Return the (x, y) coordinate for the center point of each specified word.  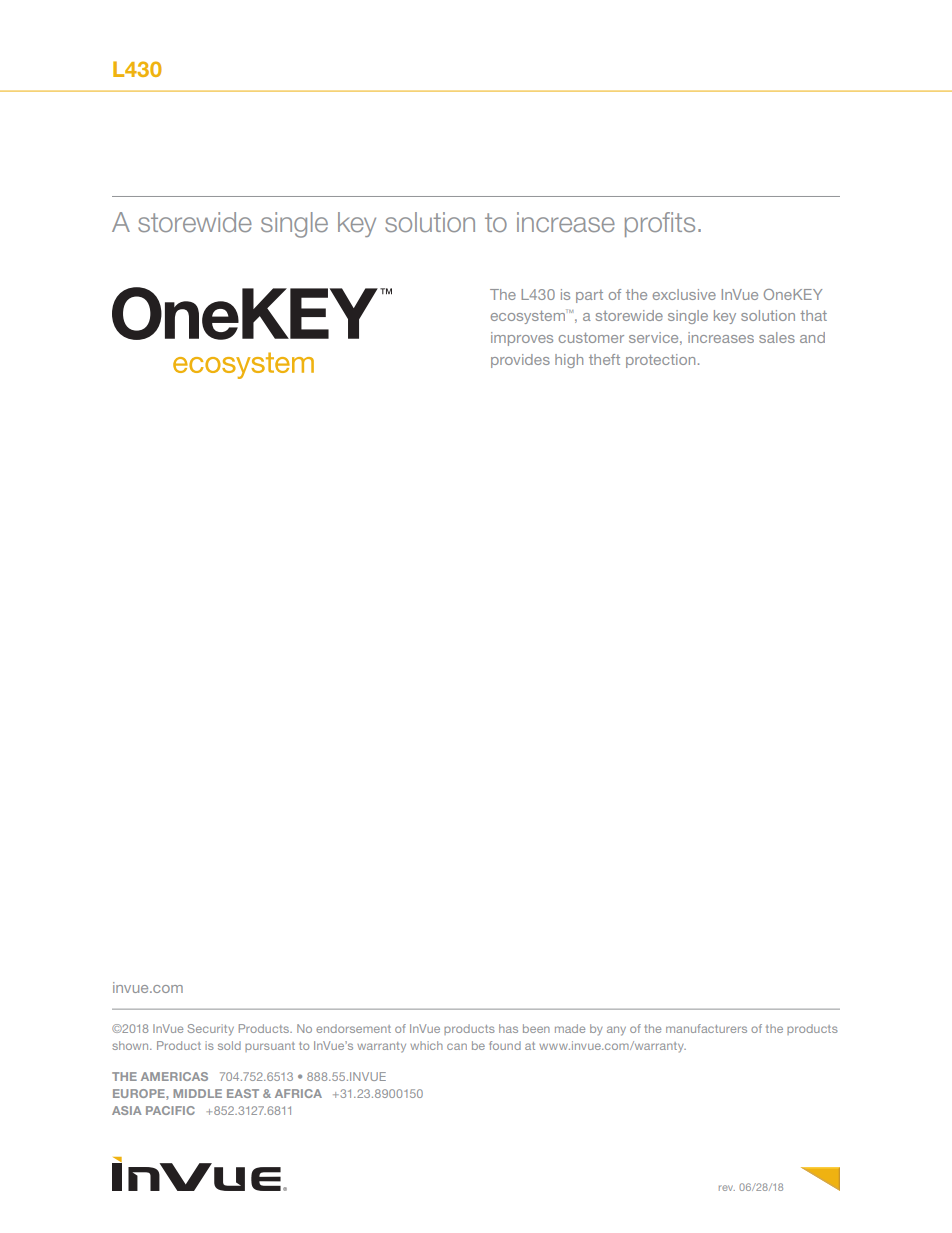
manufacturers (706, 1028)
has (508, 1028)
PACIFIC (170, 1110)
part (589, 296)
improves (522, 339)
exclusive (684, 294)
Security (210, 1030)
